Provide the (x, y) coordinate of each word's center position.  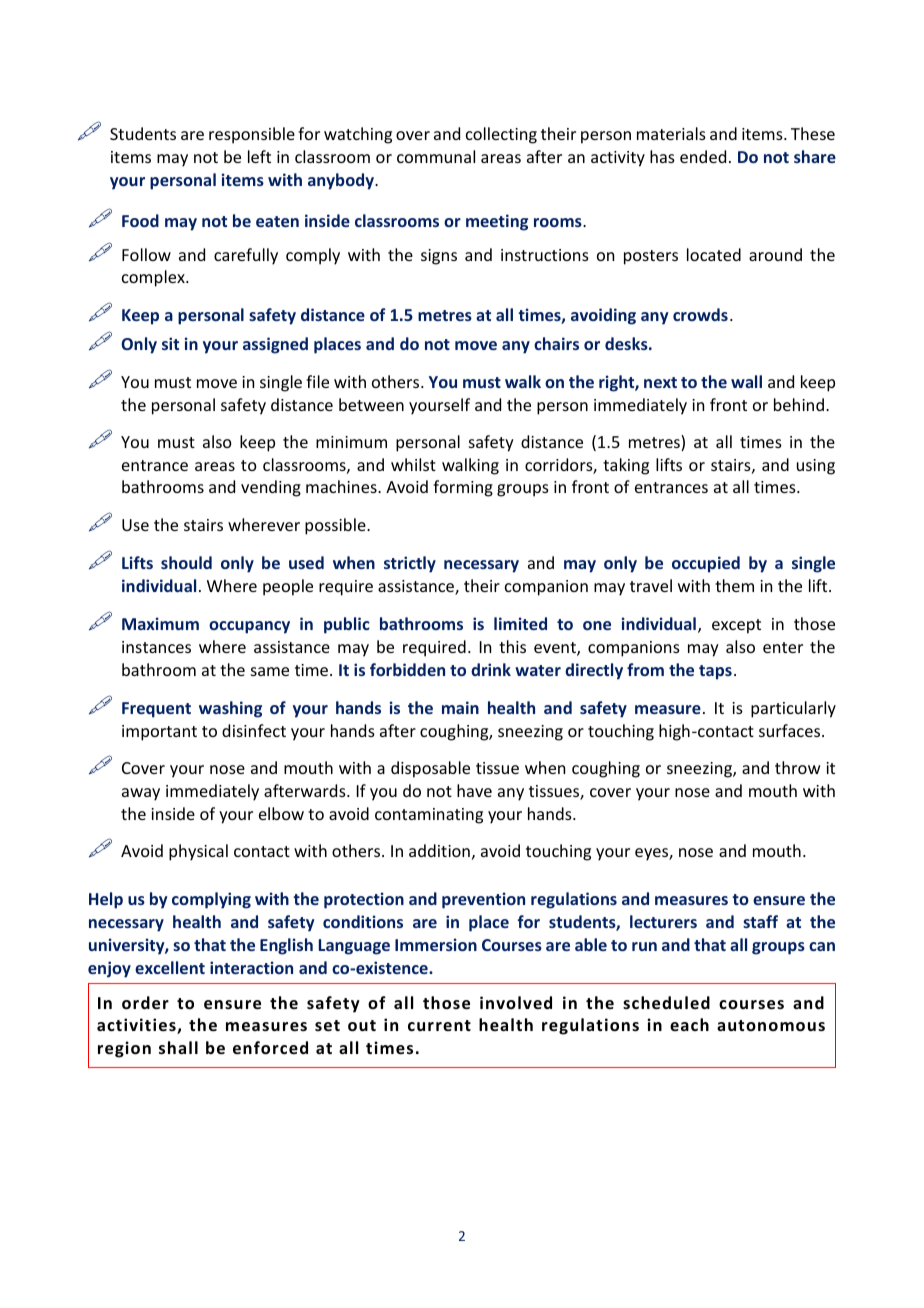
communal (436, 156)
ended (703, 156)
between (371, 404)
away (141, 794)
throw (798, 767)
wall (746, 381)
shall (178, 1048)
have (474, 790)
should (186, 562)
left (259, 156)
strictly (410, 564)
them (734, 585)
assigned (275, 345)
